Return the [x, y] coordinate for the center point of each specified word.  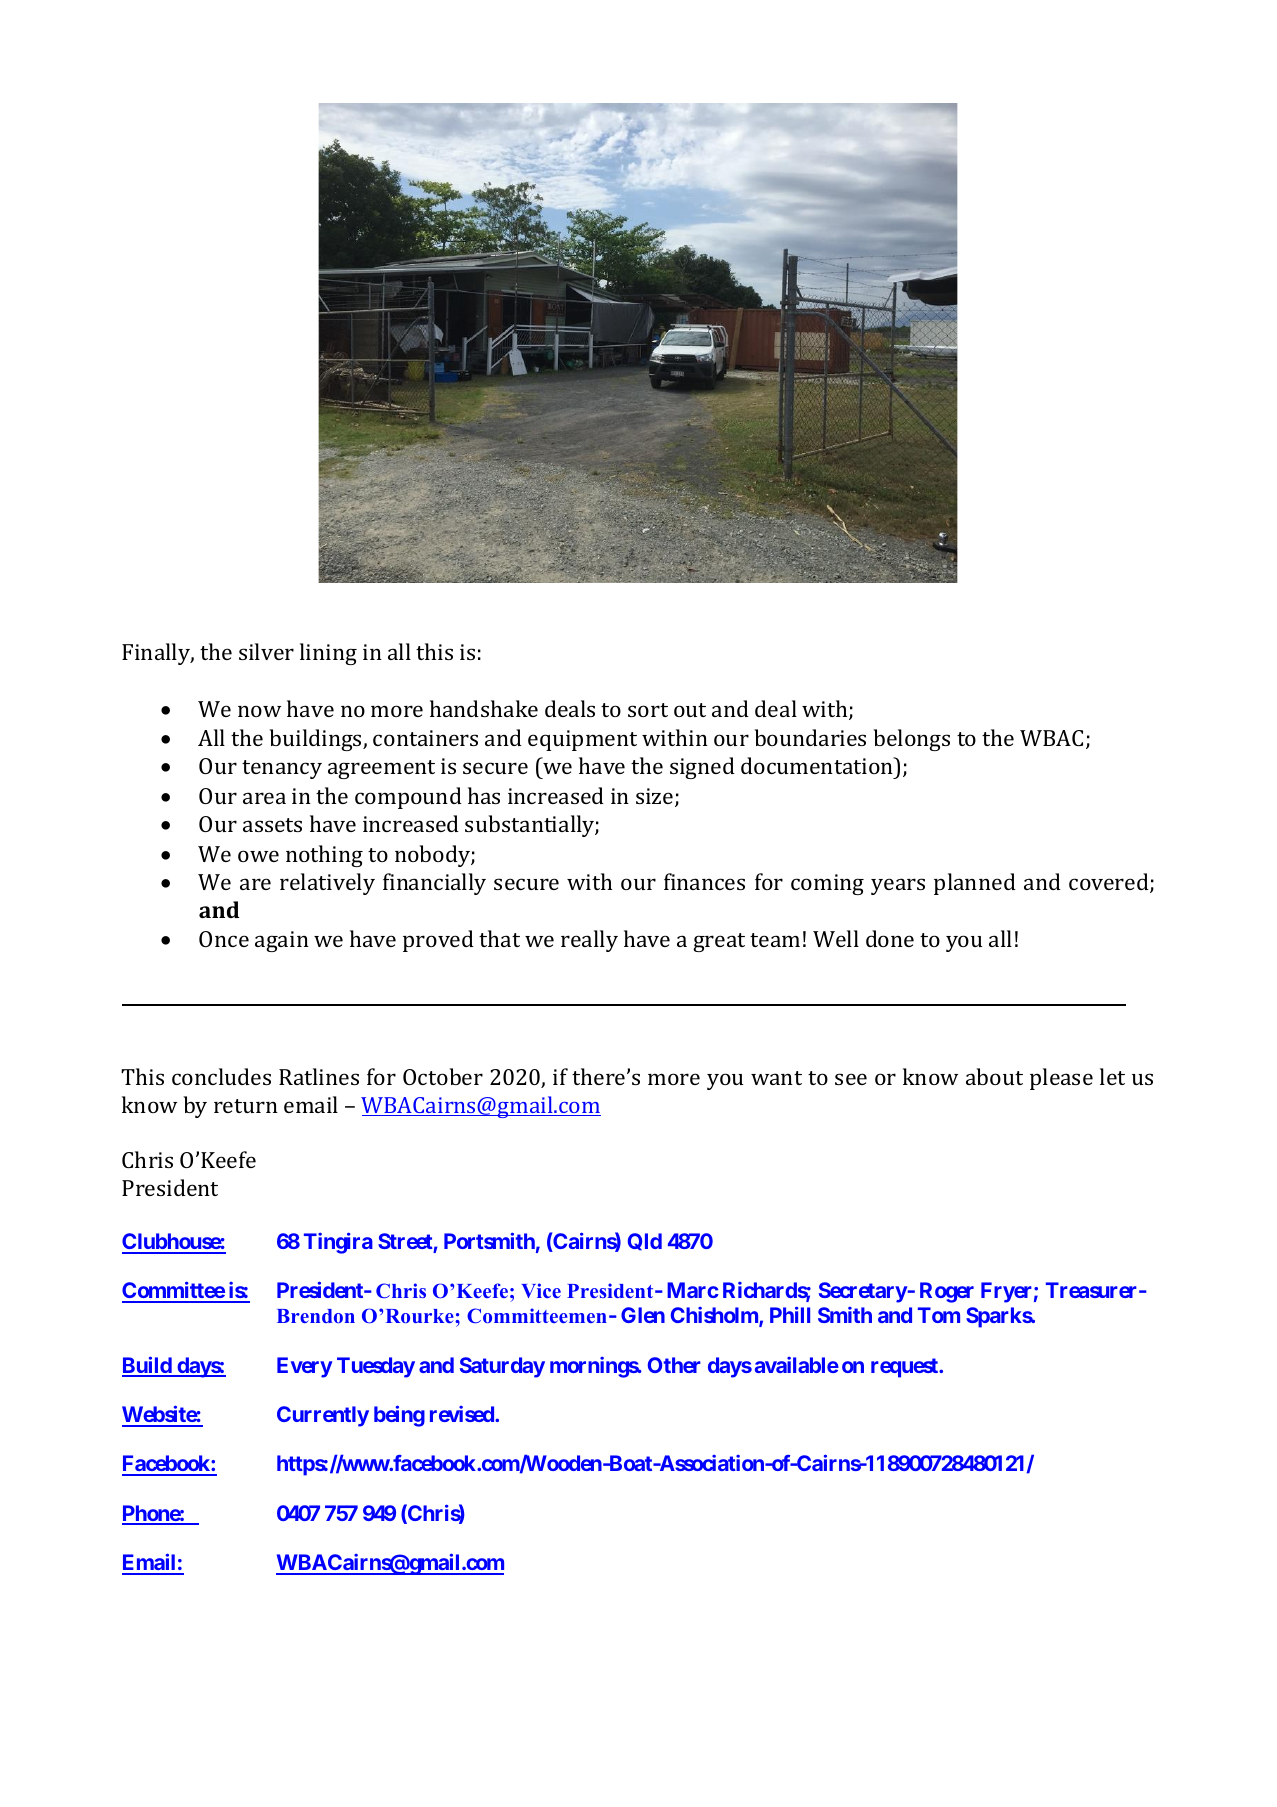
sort [648, 710]
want [776, 1078]
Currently [323, 1416]
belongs [911, 740]
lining [328, 654]
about [994, 1076]
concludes [221, 1076]
